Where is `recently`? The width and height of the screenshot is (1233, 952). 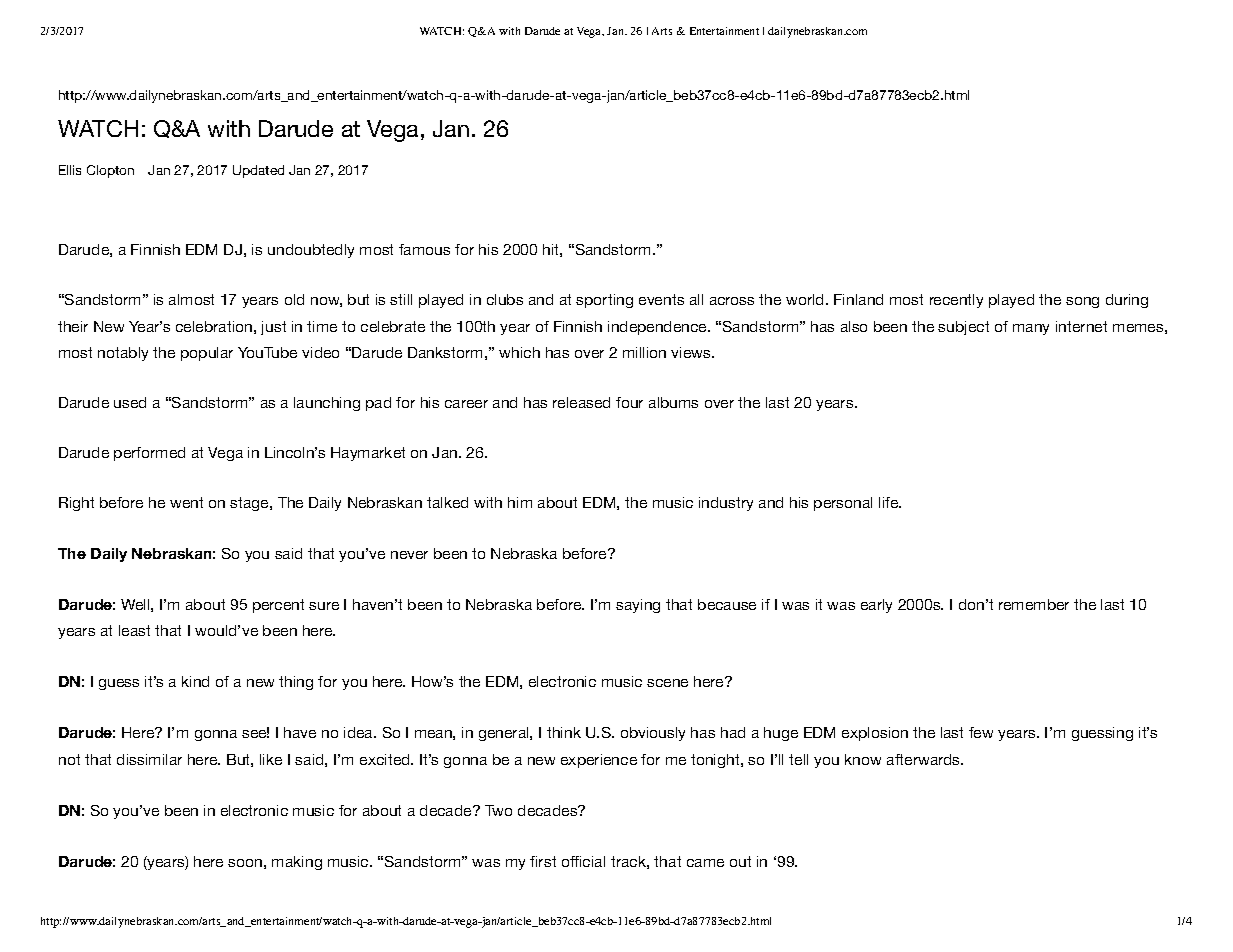 recently is located at coordinates (956, 301).
